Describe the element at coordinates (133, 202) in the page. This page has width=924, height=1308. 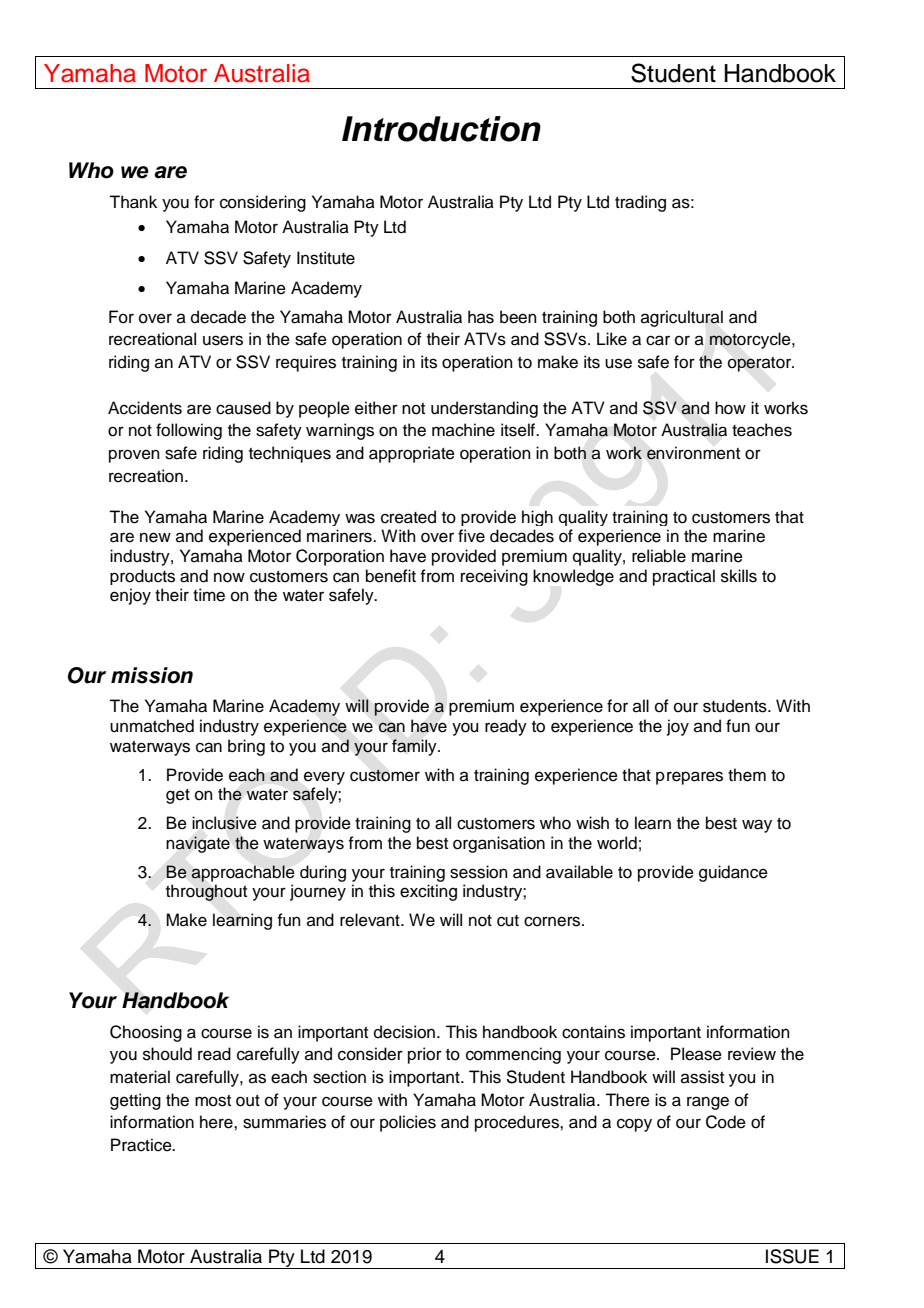
I see `Thank` at that location.
